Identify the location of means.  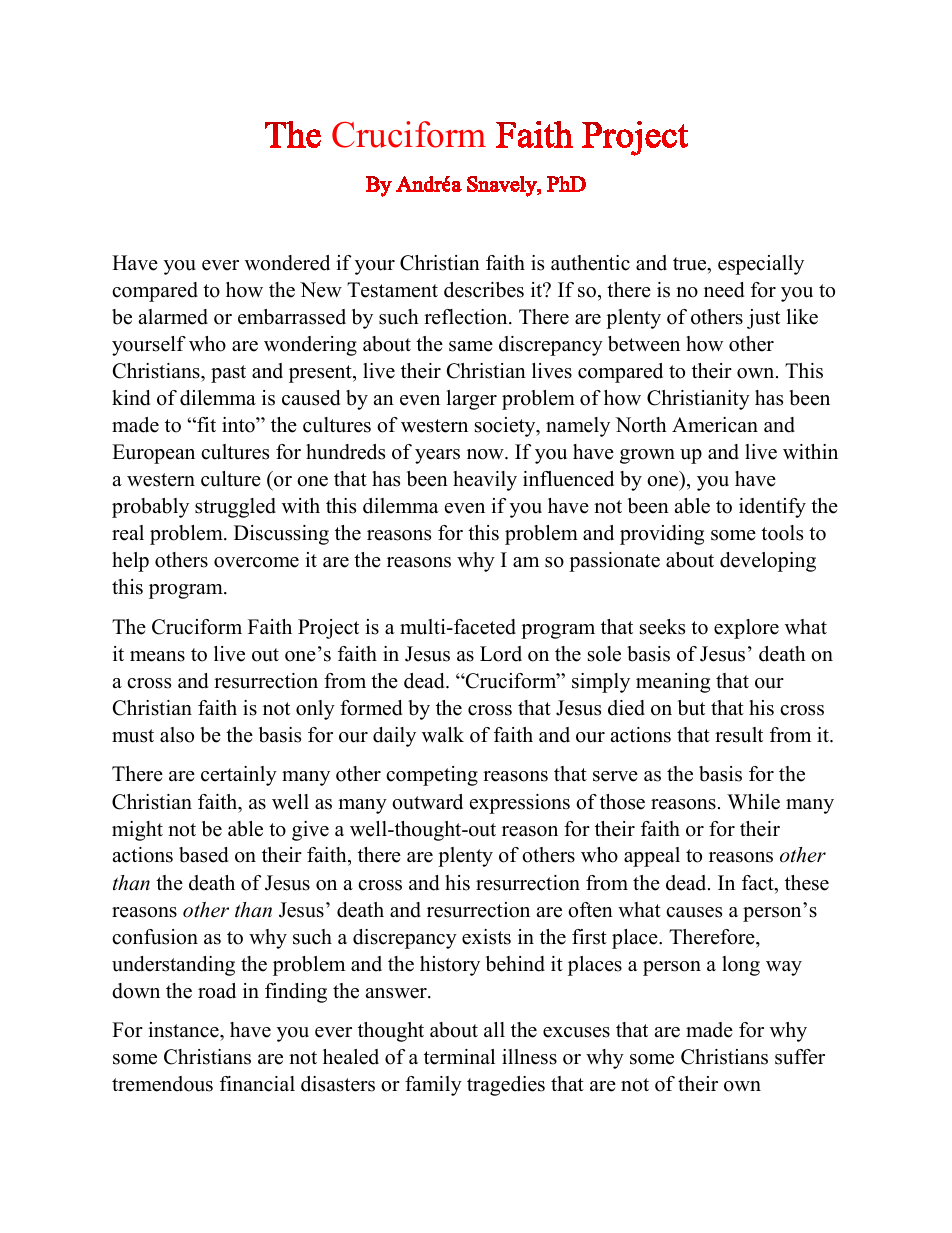
(157, 656).
